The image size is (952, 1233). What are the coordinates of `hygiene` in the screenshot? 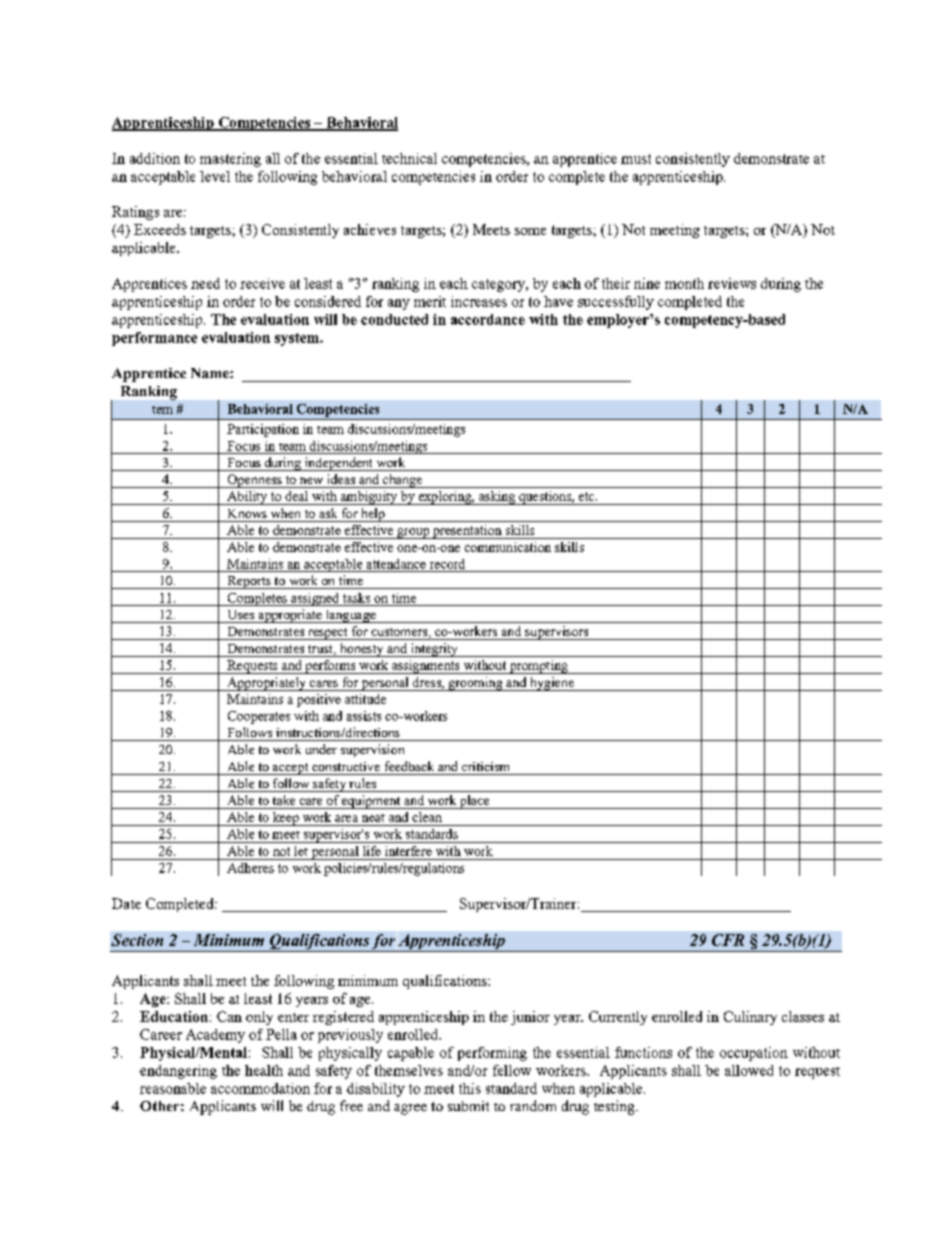 It's located at (552, 684).
